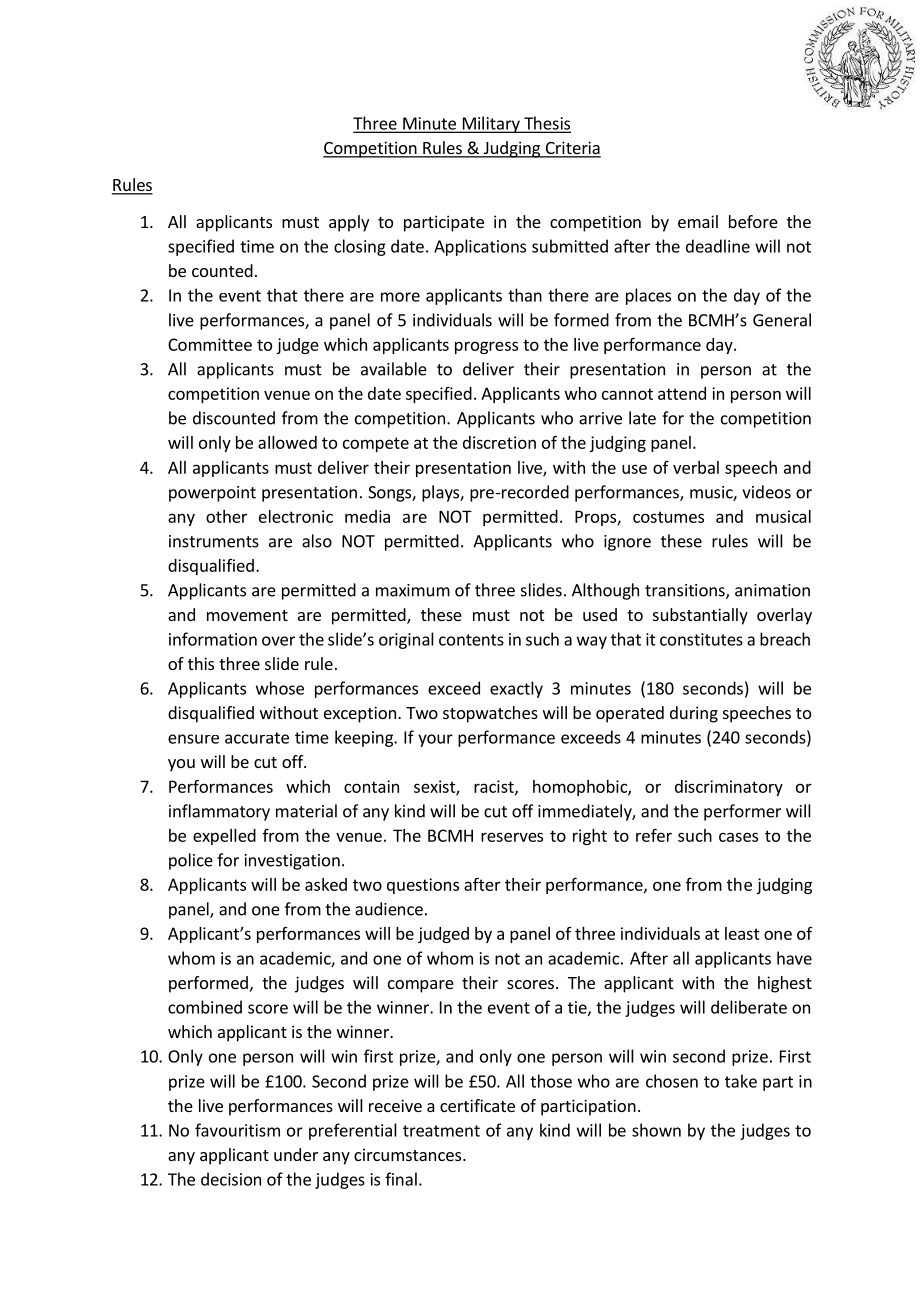 This page has height=1307, width=924. What do you see at coordinates (247, 615) in the page?
I see `movement` at bounding box center [247, 615].
